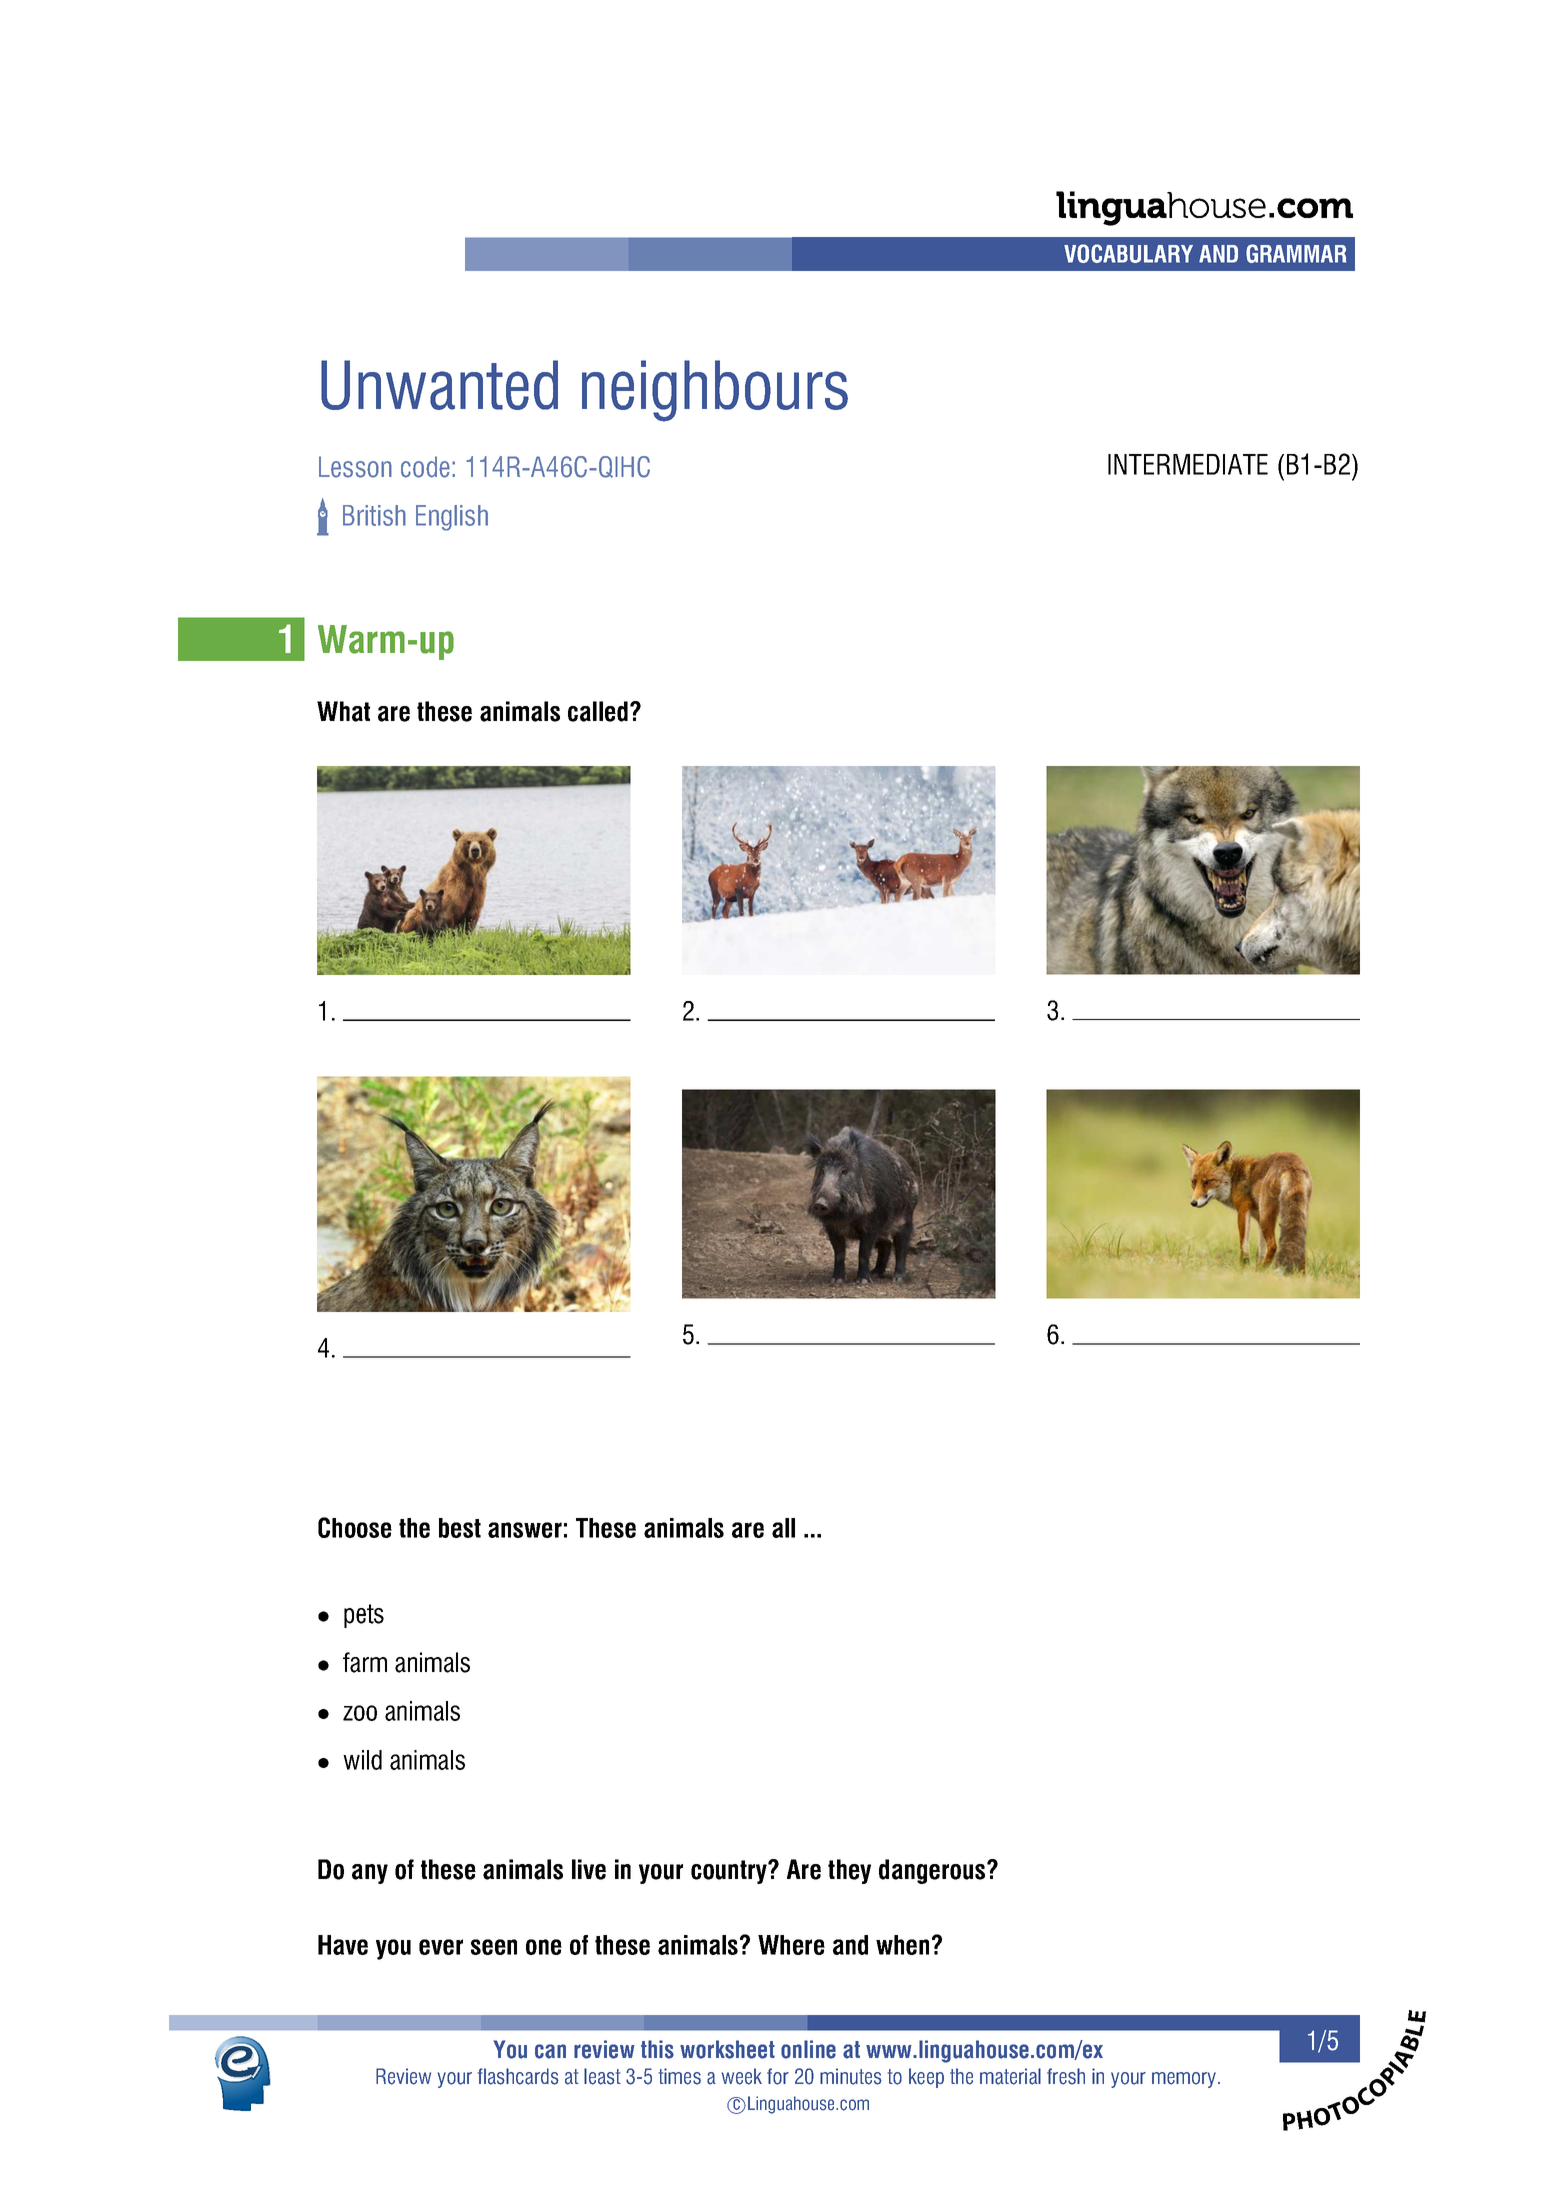 The width and height of the screenshot is (1553, 2196). Describe the element at coordinates (460, 1528) in the screenshot. I see `best` at that location.
